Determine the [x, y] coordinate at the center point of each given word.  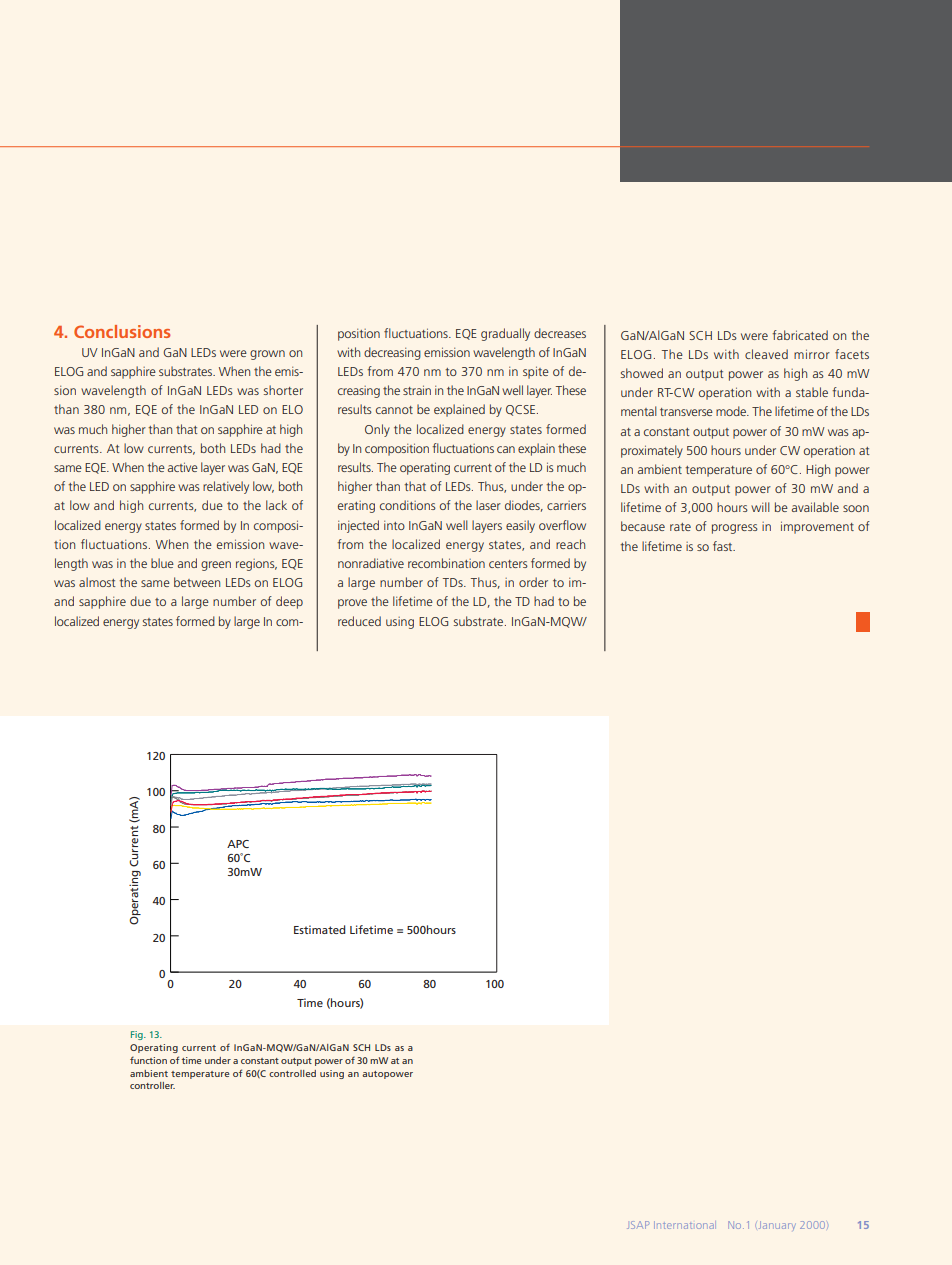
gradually [505, 334]
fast [724, 546]
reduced [359, 621]
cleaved [766, 354]
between [197, 582]
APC [238, 844]
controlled [292, 1073]
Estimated [319, 929]
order [533, 582]
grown [267, 355]
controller [152, 1085]
